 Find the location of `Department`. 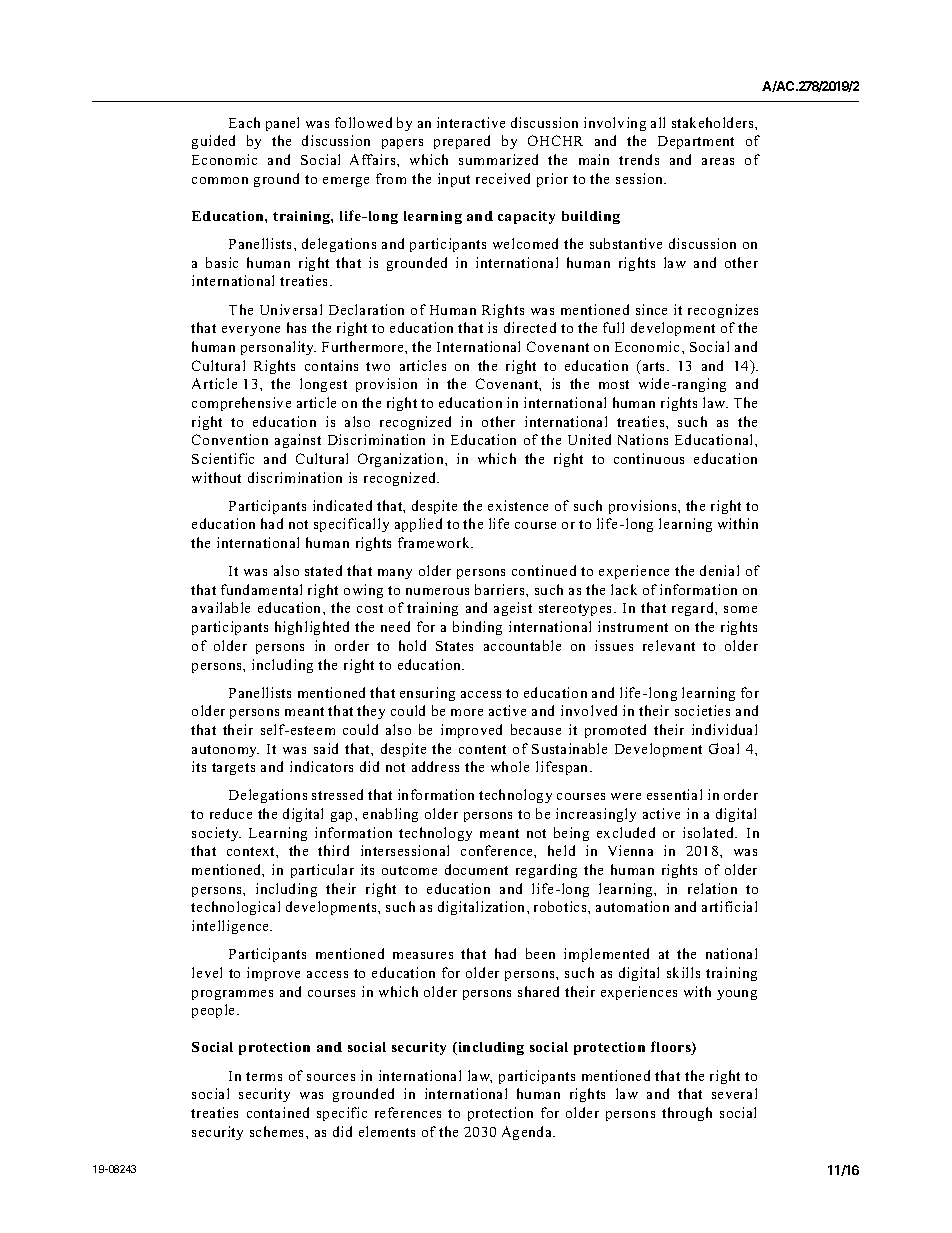

Department is located at coordinates (696, 142).
